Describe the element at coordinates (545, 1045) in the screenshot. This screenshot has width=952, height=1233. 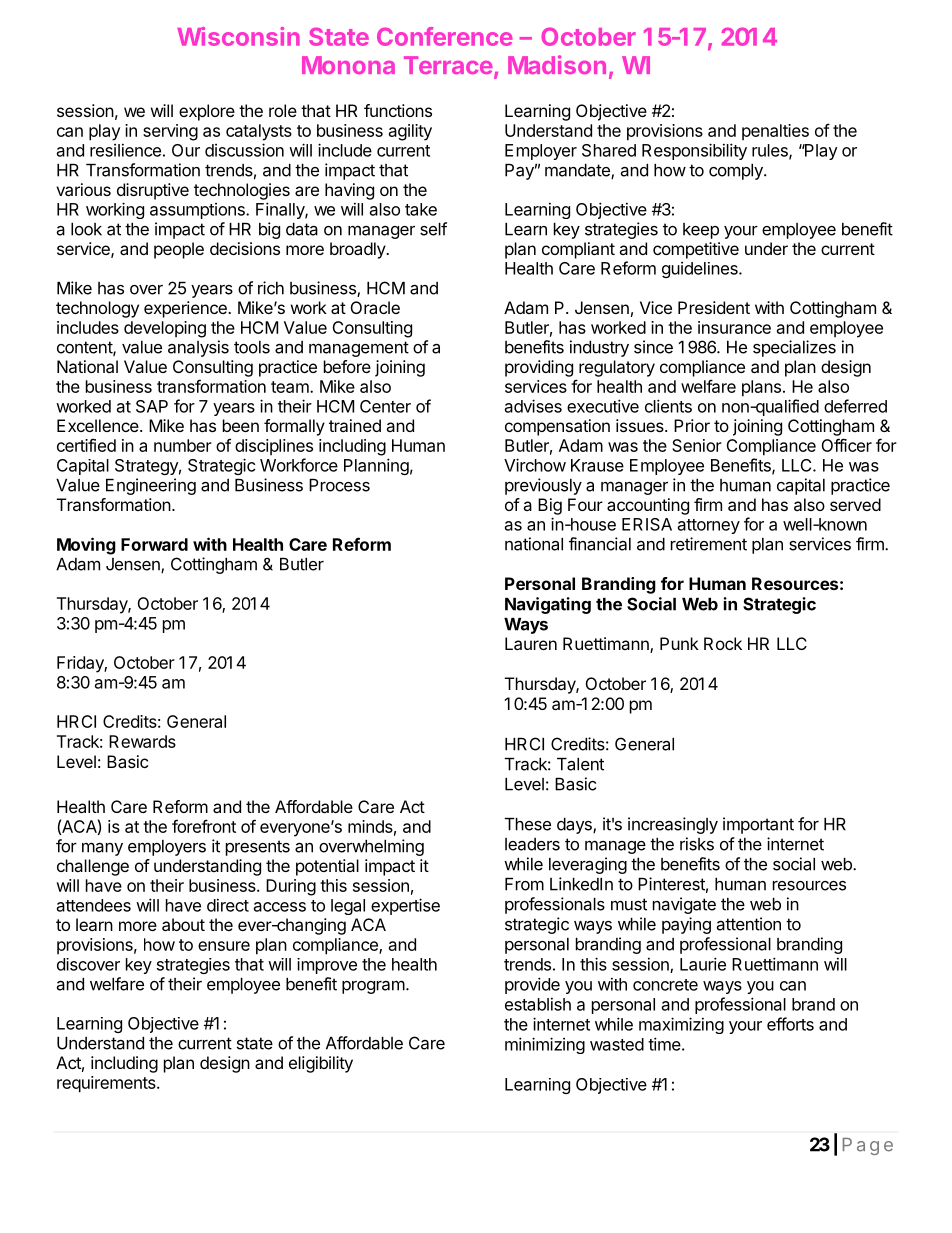
I see `minimizing` at that location.
